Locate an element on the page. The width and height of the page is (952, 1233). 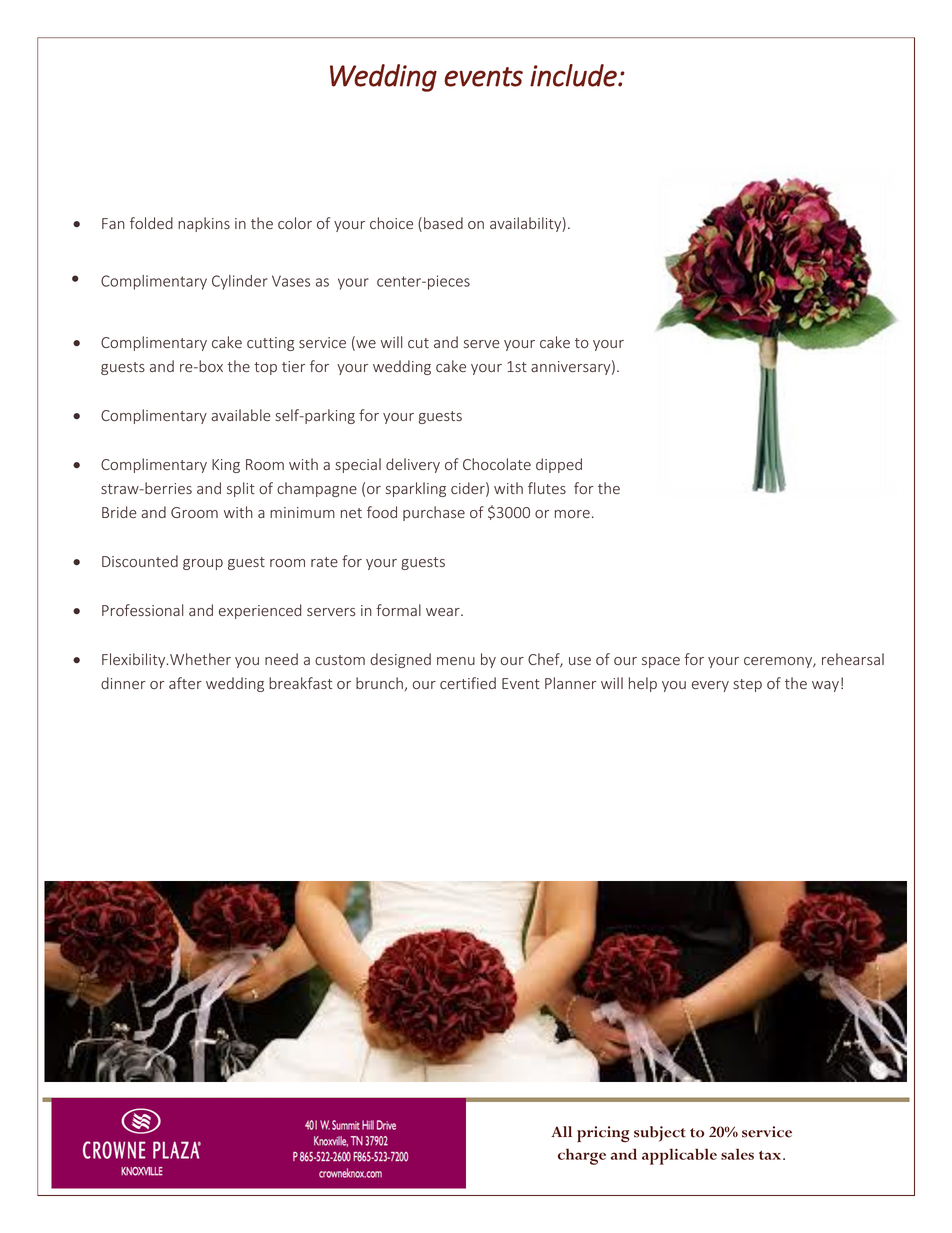
folded is located at coordinates (151, 223).
